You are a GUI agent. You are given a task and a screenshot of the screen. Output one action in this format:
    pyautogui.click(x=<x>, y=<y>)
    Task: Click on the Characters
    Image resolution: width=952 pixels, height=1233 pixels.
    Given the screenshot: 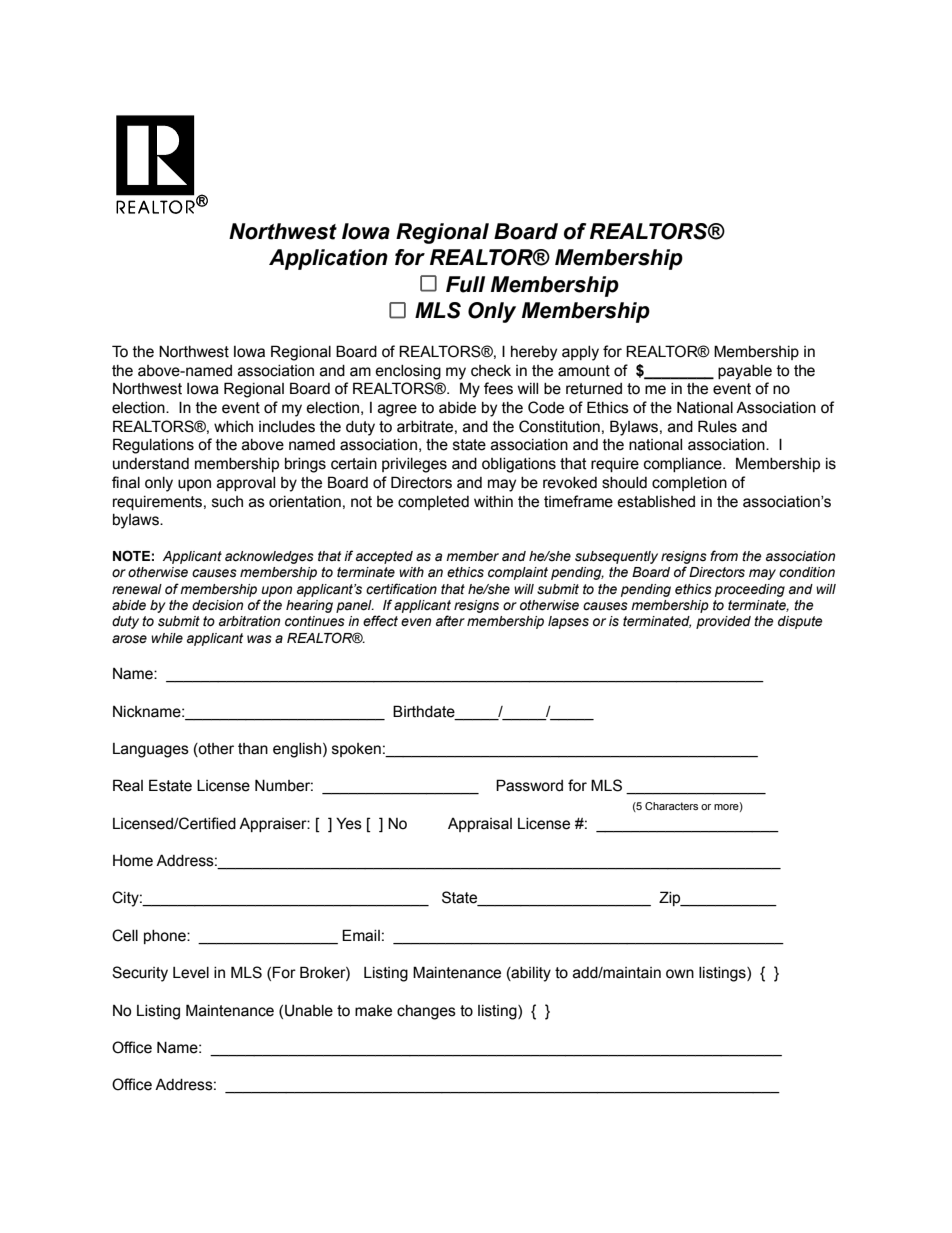 What is the action you would take?
    pyautogui.click(x=671, y=806)
